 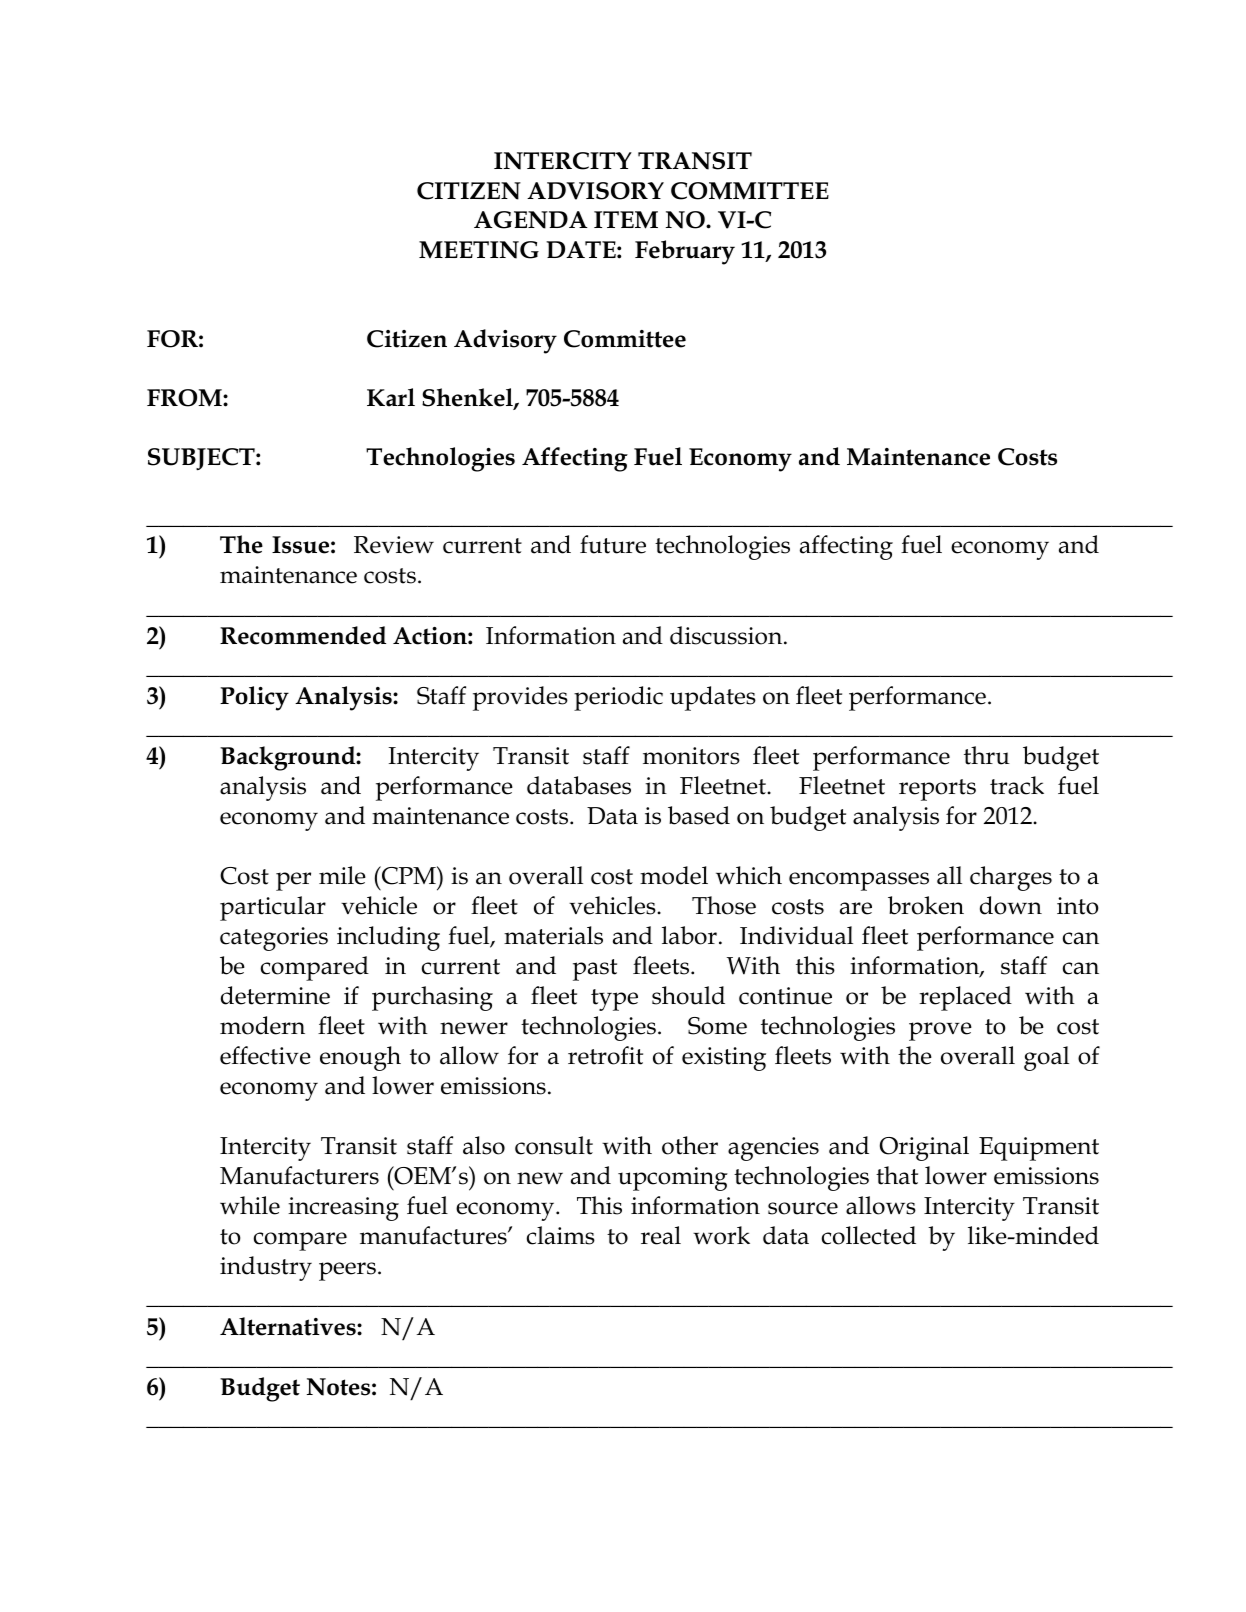 I want to click on Recommended, so click(x=303, y=635).
